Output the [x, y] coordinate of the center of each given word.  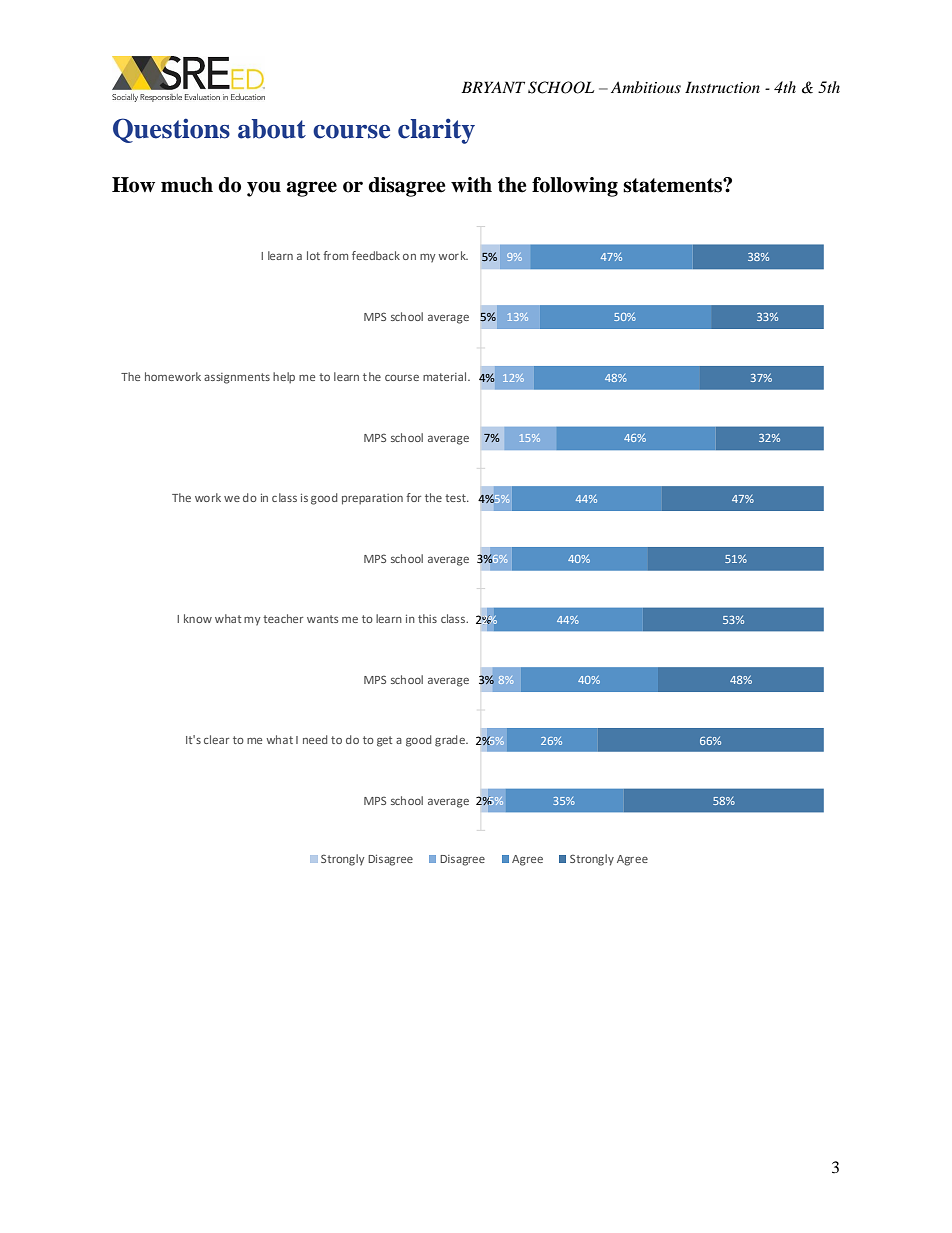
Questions [171, 130]
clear [216, 739]
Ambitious [646, 87]
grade [451, 741]
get [384, 741]
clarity [436, 131]
